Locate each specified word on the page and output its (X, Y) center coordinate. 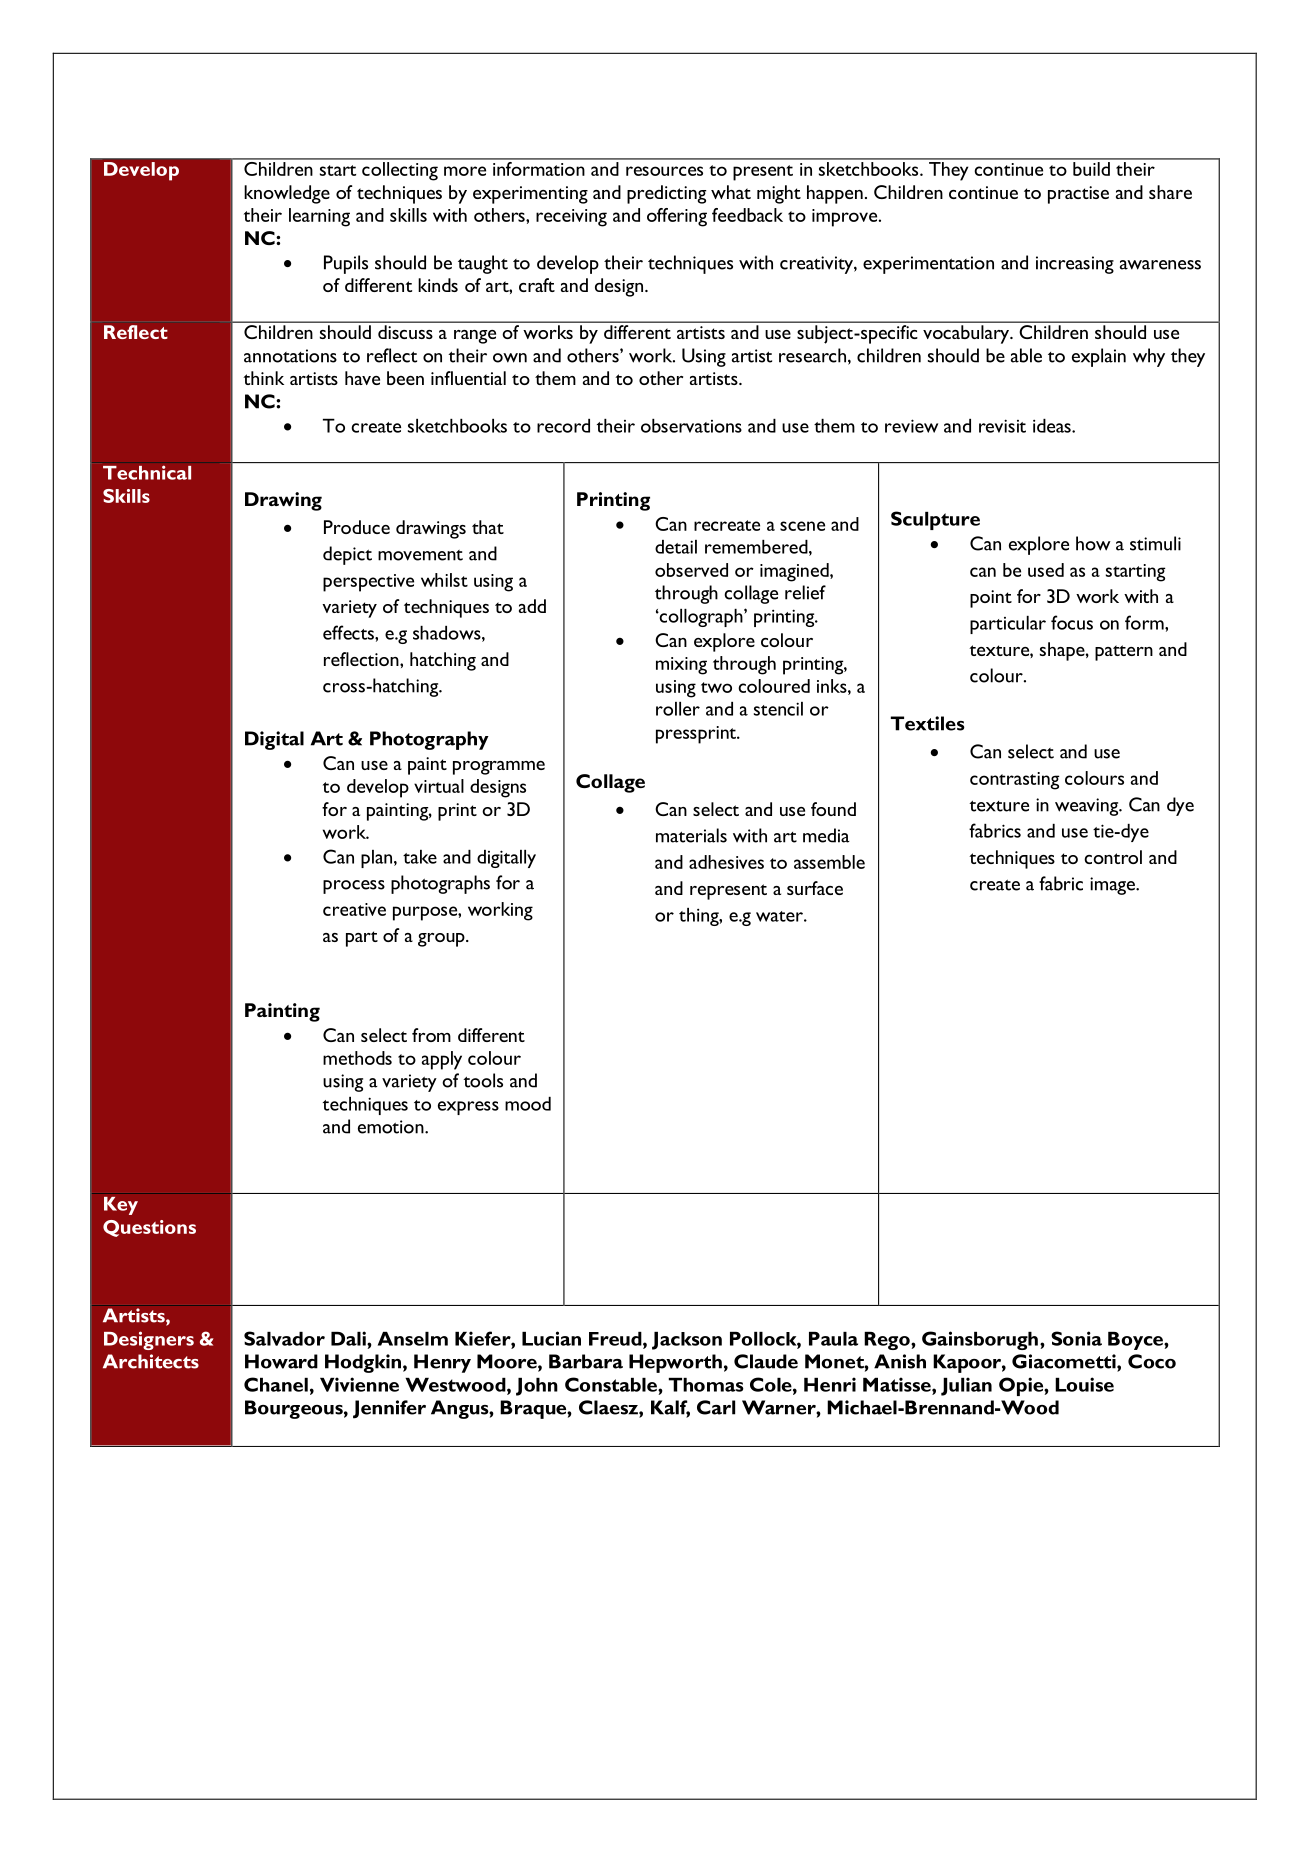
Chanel (276, 1384)
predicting (666, 194)
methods (357, 1058)
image (1113, 886)
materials (691, 835)
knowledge (287, 194)
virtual (439, 786)
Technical (147, 472)
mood (528, 1104)
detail (676, 547)
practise (1078, 195)
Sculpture (935, 520)
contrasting (1014, 781)
